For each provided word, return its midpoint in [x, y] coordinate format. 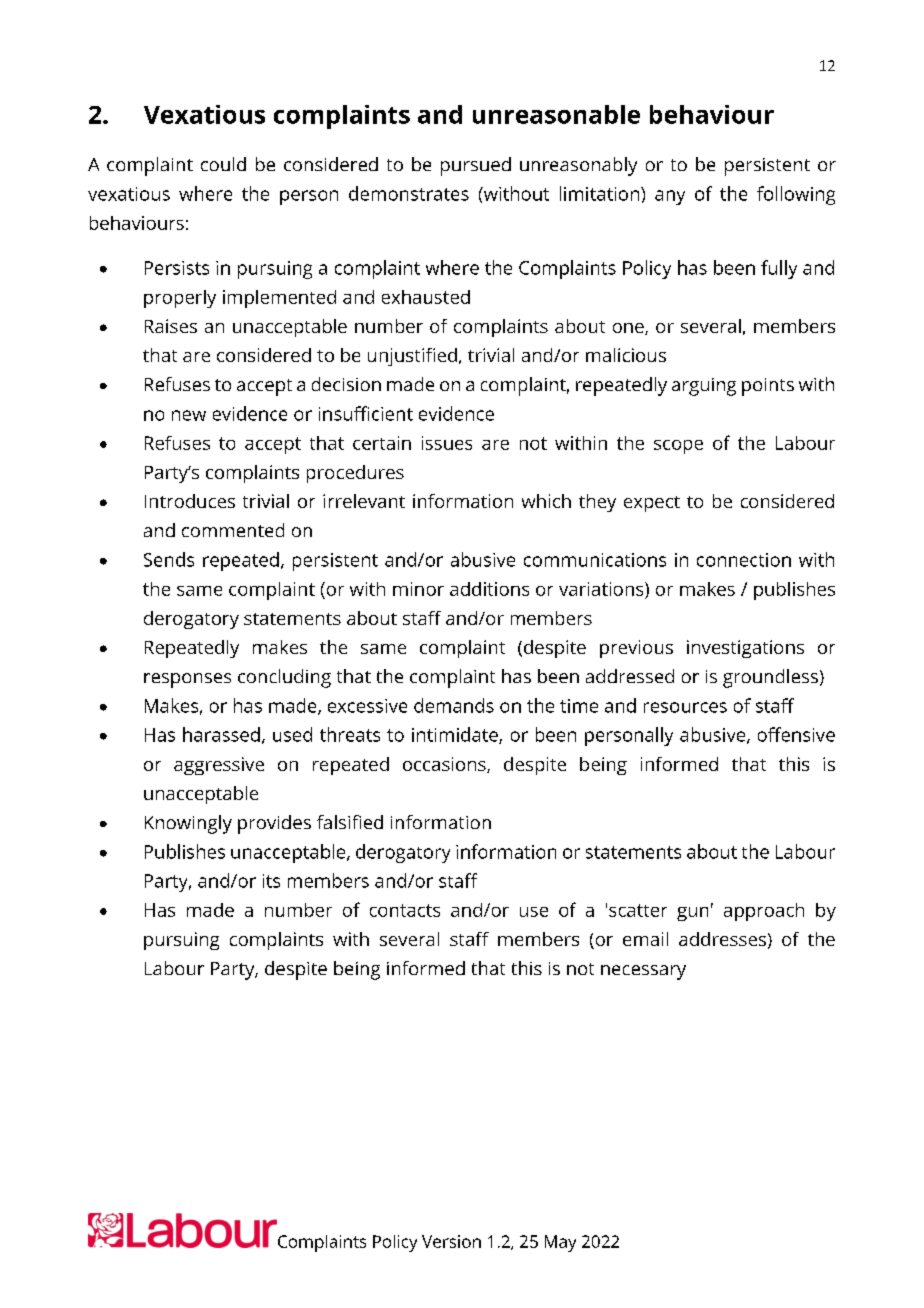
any [670, 197]
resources [685, 707]
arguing [704, 387]
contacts [405, 910]
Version [451, 1241]
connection [744, 560]
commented [233, 530]
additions [489, 589]
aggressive [219, 766]
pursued [476, 166]
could [223, 164]
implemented [279, 299]
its [271, 881]
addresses [722, 939]
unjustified [412, 357]
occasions [445, 765]
